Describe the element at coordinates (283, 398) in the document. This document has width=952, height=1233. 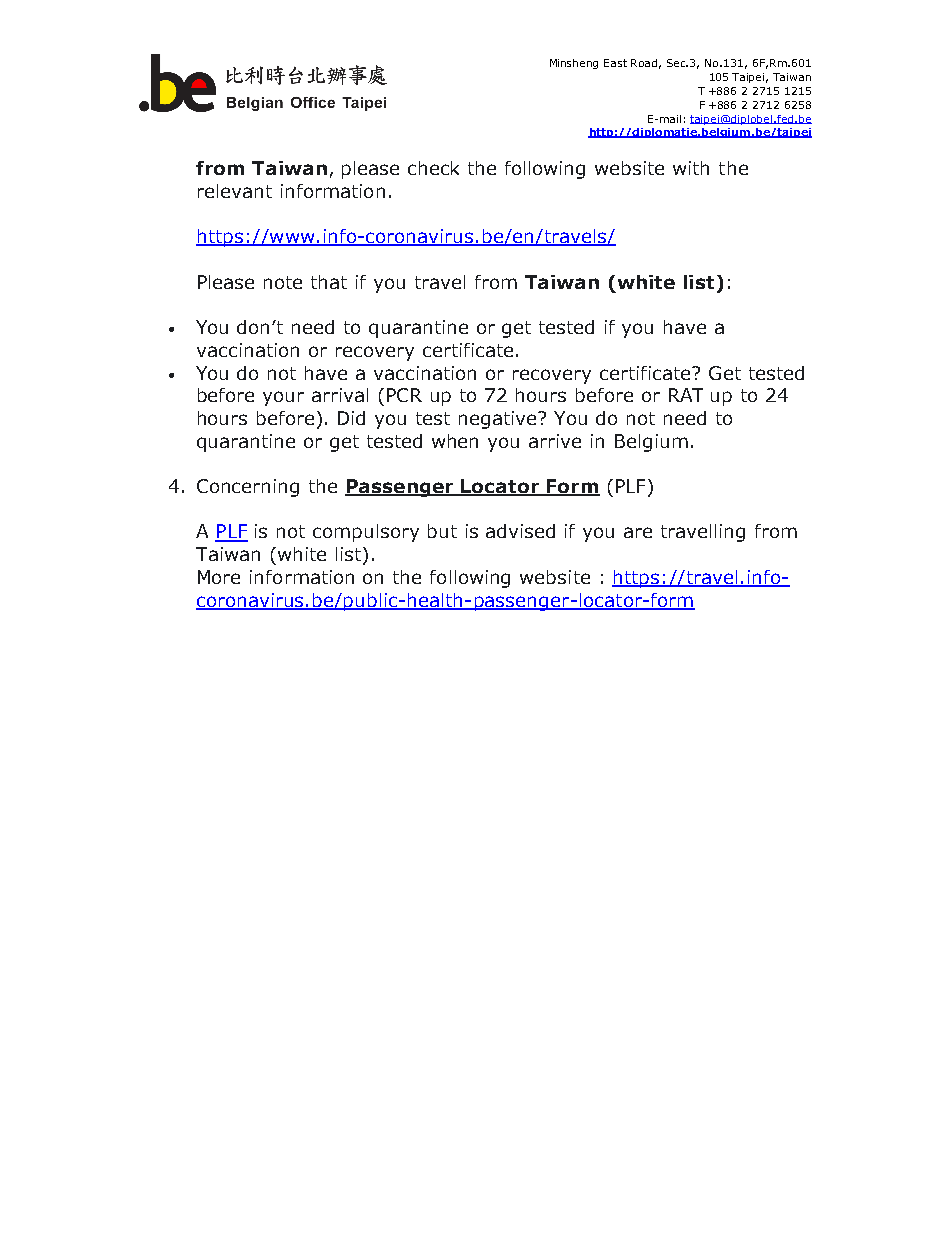
I see `your` at that location.
